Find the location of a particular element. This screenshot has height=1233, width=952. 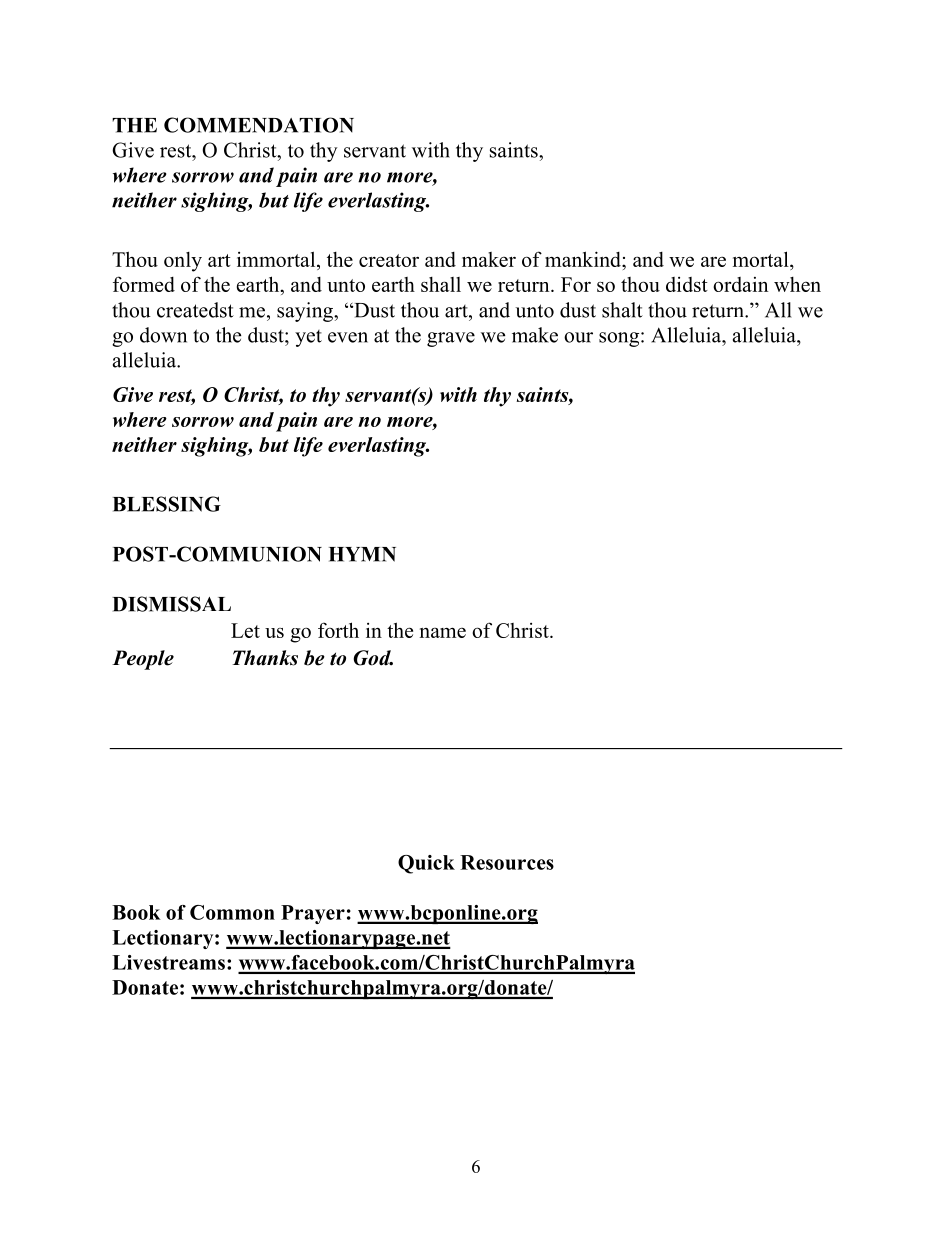

HYMN is located at coordinates (362, 554).
